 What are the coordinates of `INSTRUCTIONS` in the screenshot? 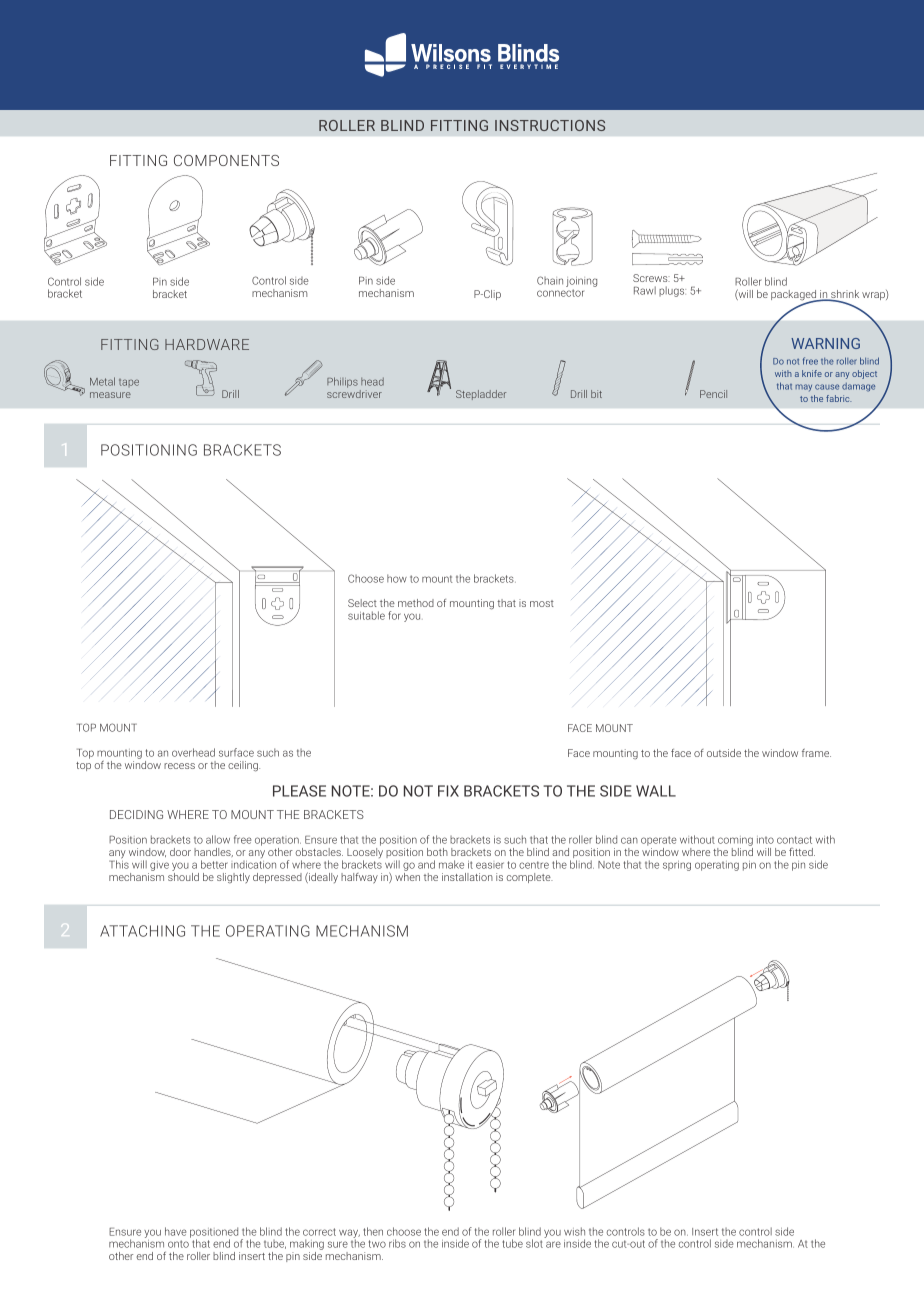 It's located at (550, 125).
